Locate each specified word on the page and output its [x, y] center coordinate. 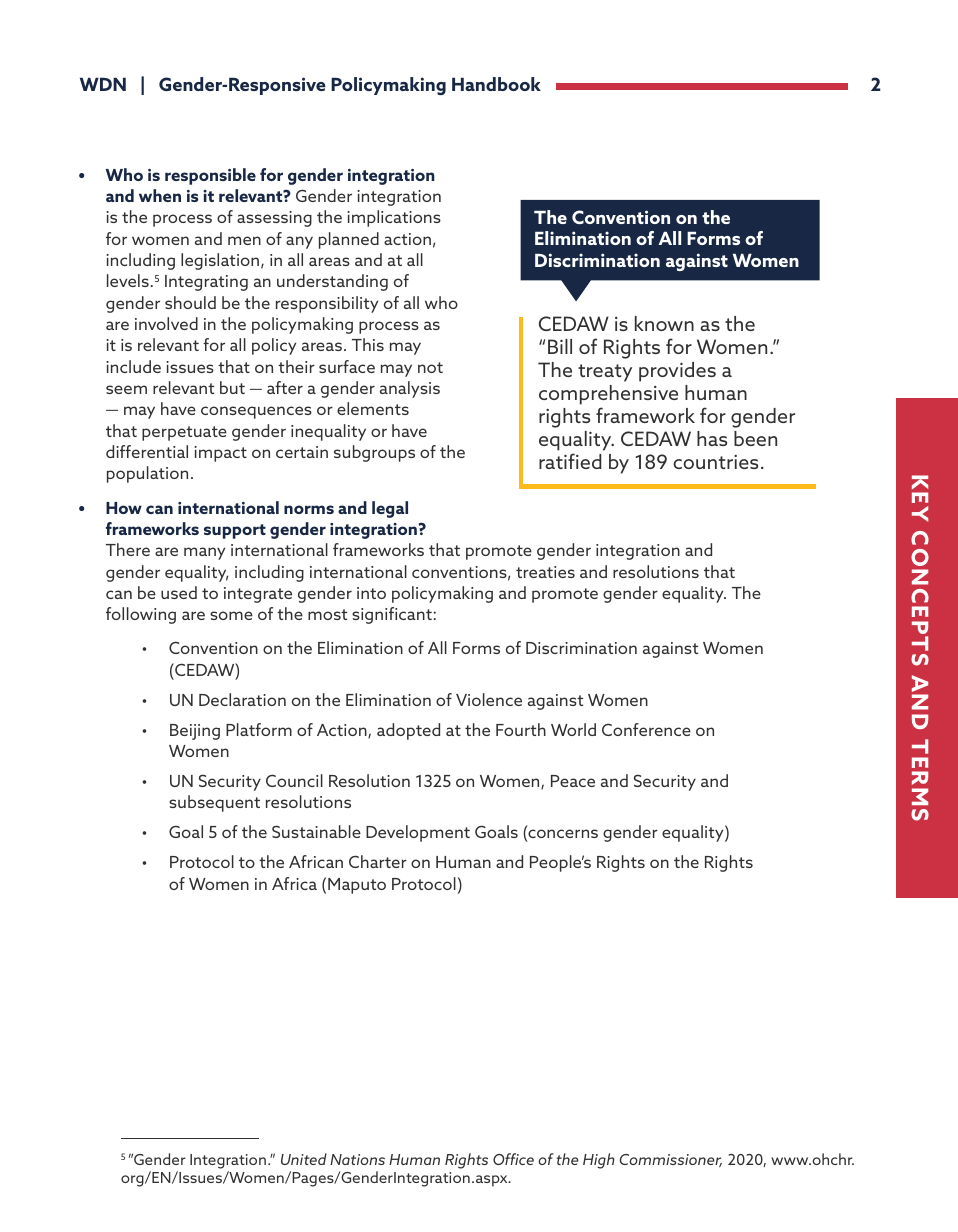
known [664, 323]
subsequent [214, 803]
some [231, 615]
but [232, 387]
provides [677, 372]
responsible [210, 176]
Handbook [496, 84]
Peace [573, 781]
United [304, 1159]
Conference [646, 729]
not [430, 367]
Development [418, 833]
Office [513, 1159]
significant [393, 615]
